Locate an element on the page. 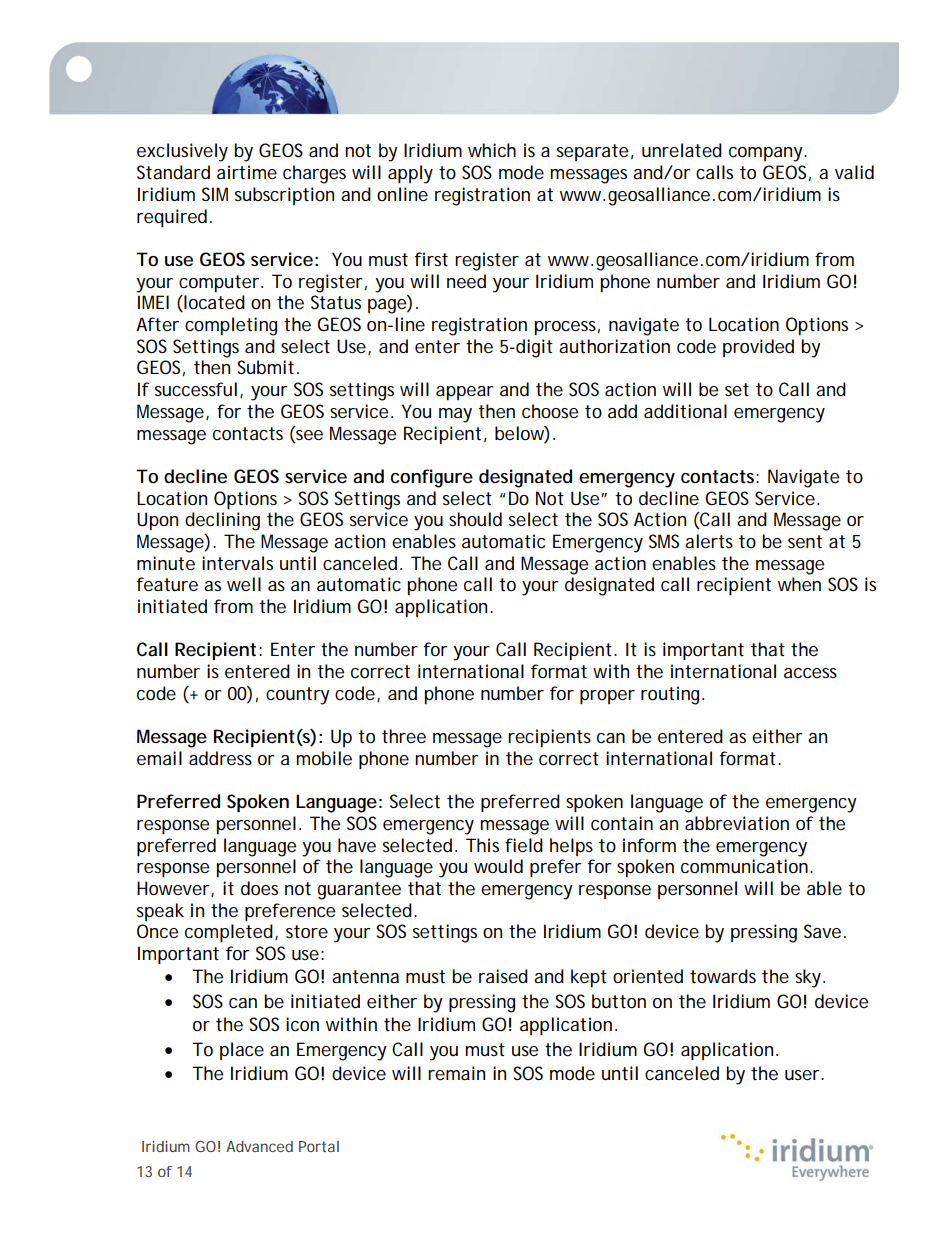 This image has height=1233, width=952. proper is located at coordinates (607, 697).
